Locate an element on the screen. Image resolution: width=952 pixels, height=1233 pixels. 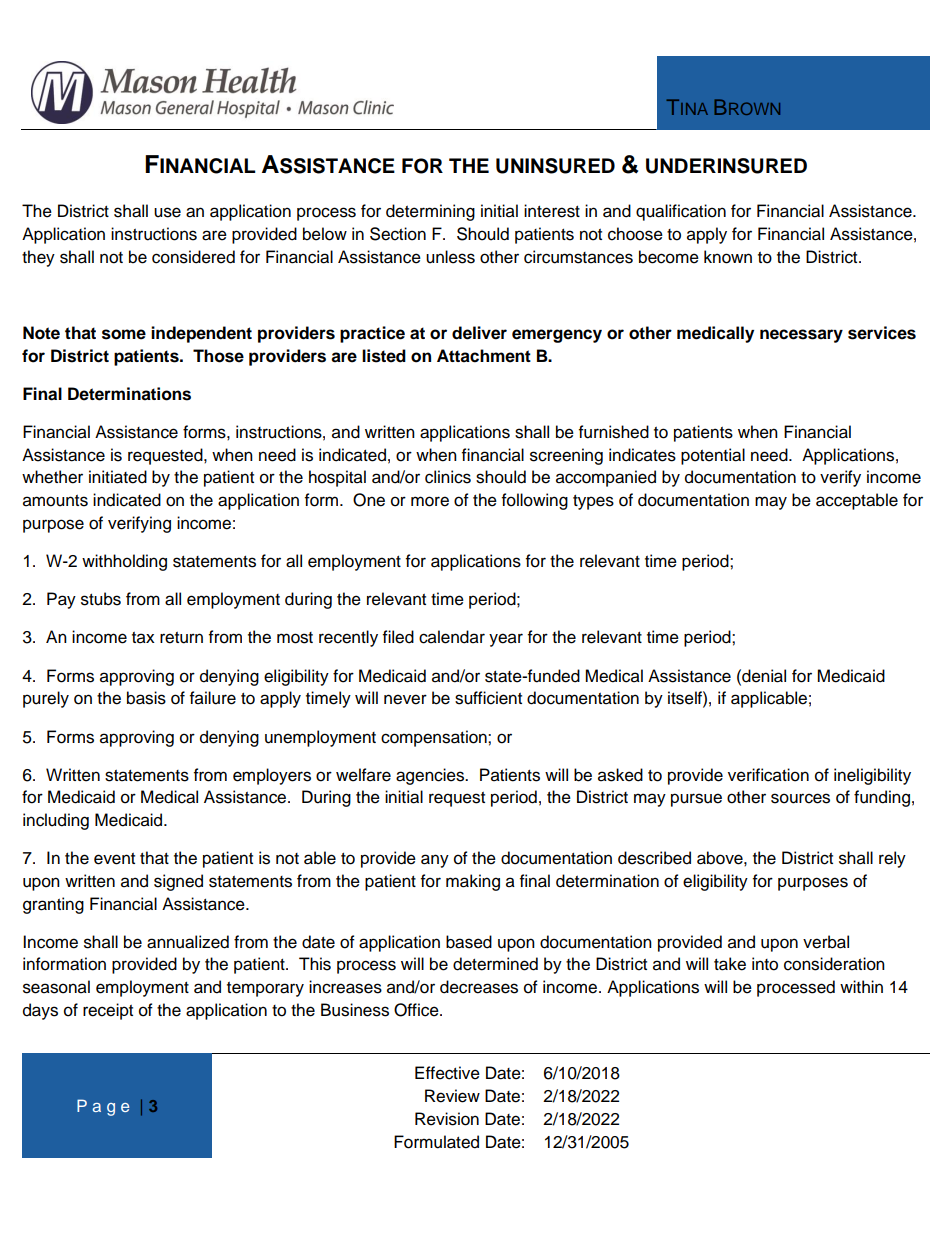
receipt is located at coordinates (108, 1011).
